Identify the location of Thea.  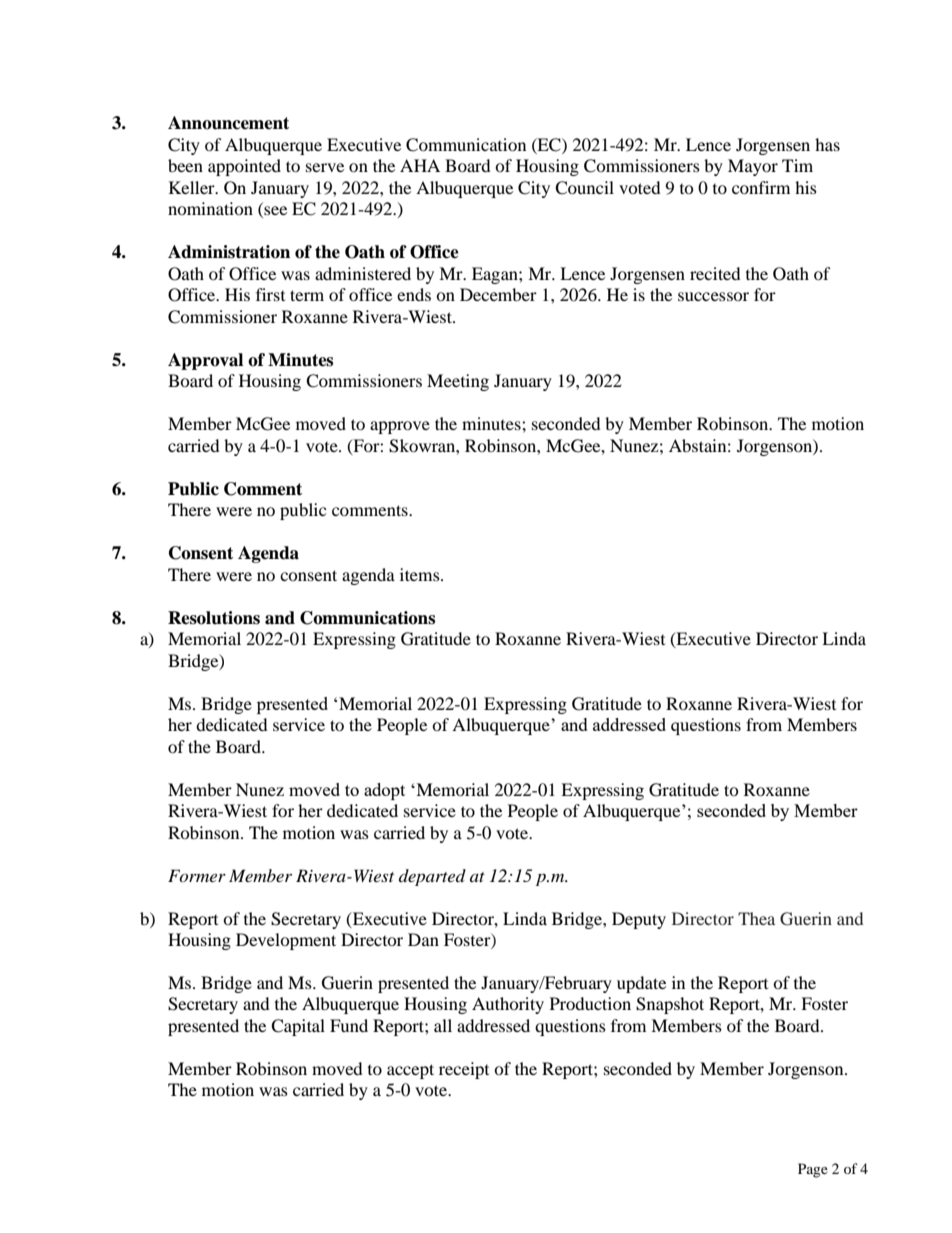
(756, 918).
